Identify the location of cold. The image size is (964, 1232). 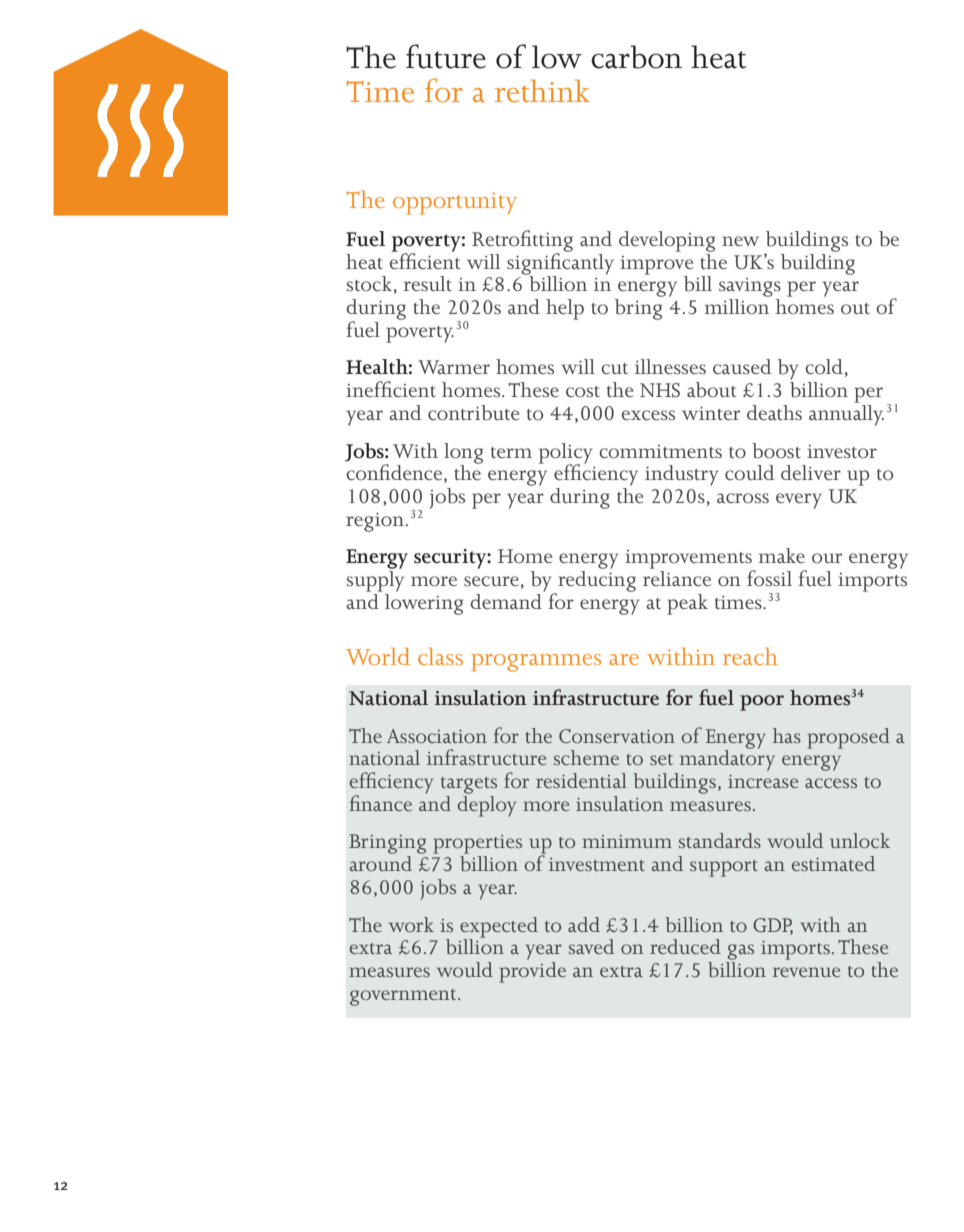
(824, 367).
